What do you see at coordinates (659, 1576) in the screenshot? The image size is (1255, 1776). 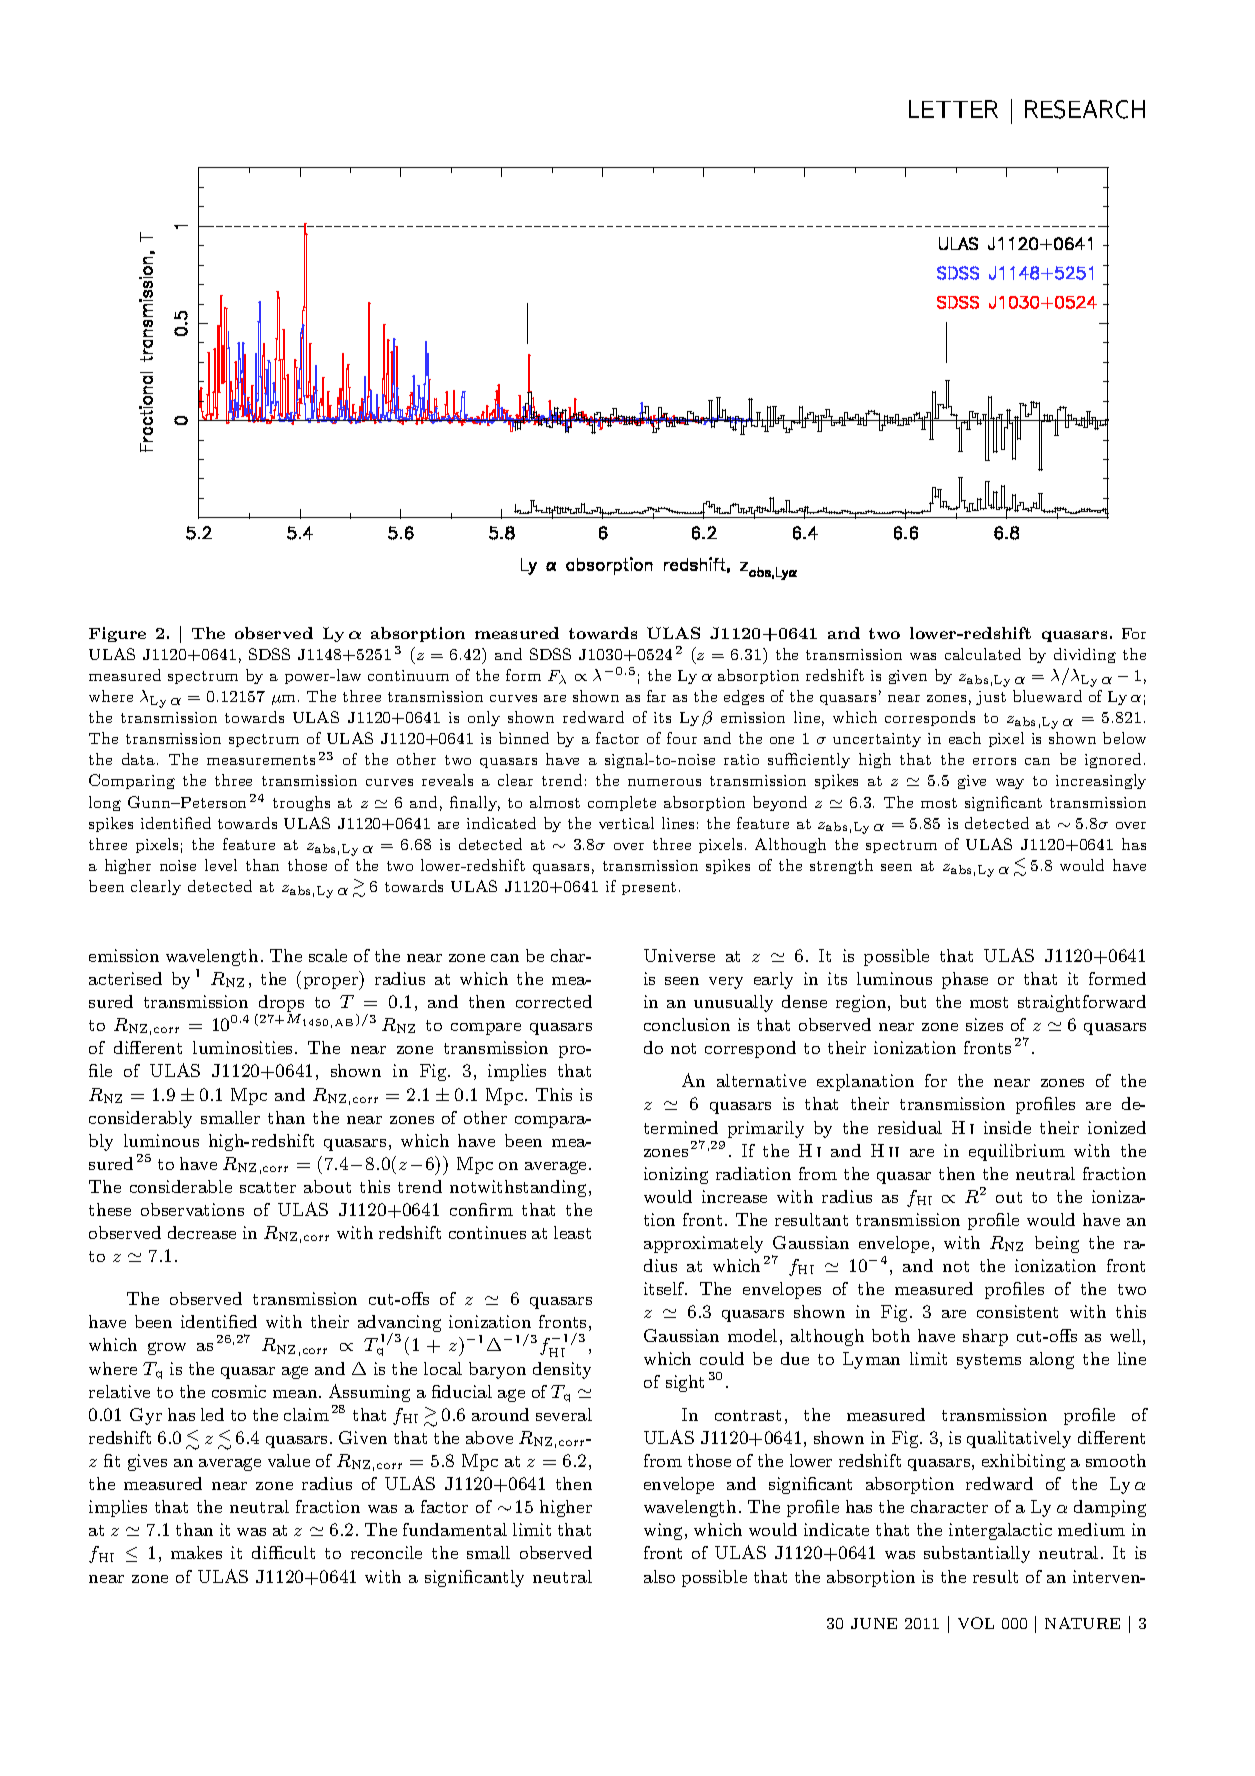 I see `also` at bounding box center [659, 1576].
